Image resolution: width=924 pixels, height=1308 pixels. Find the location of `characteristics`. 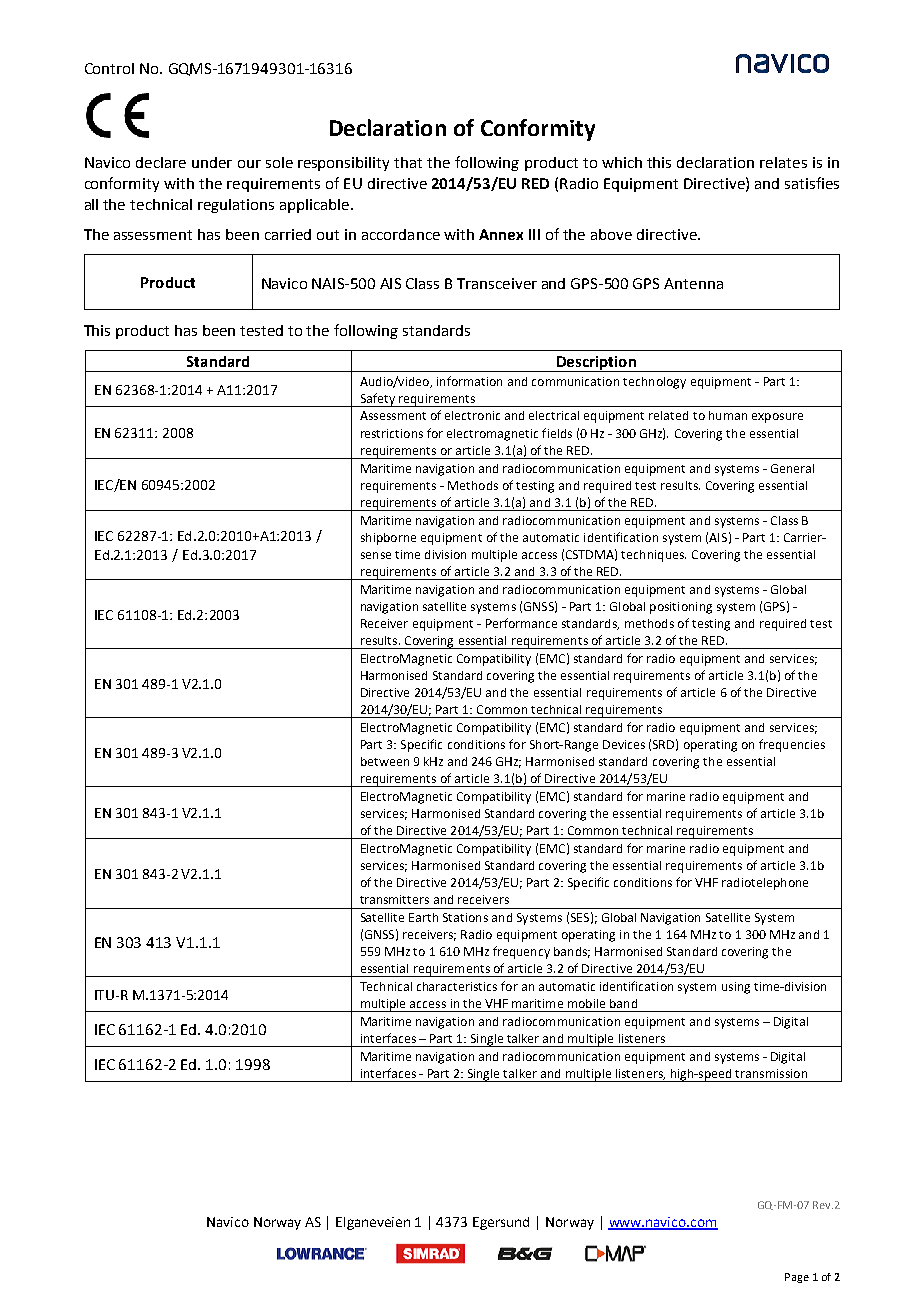

characteristics is located at coordinates (457, 986).
